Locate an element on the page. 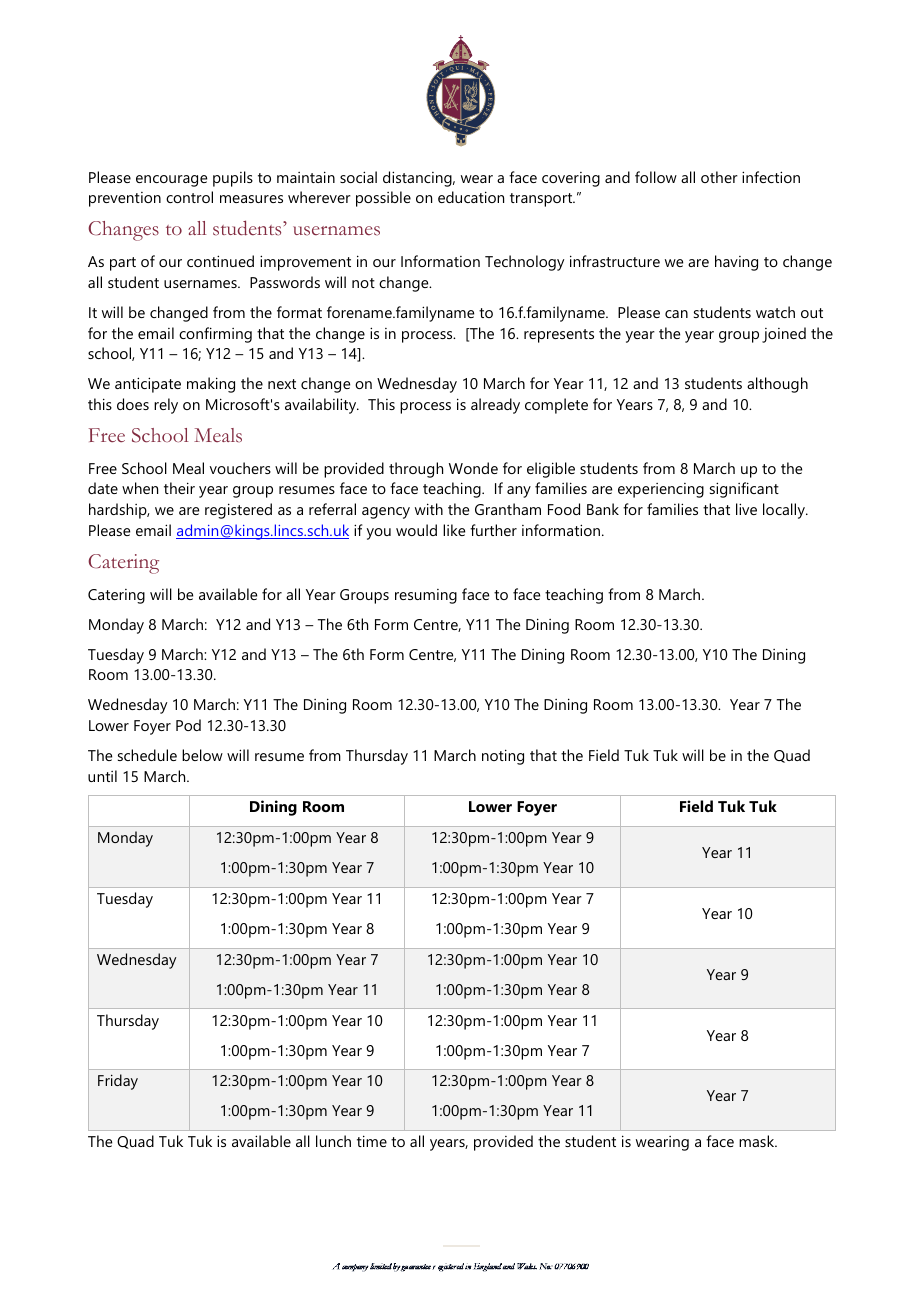 This page has width=924, height=1309. live is located at coordinates (746, 509).
